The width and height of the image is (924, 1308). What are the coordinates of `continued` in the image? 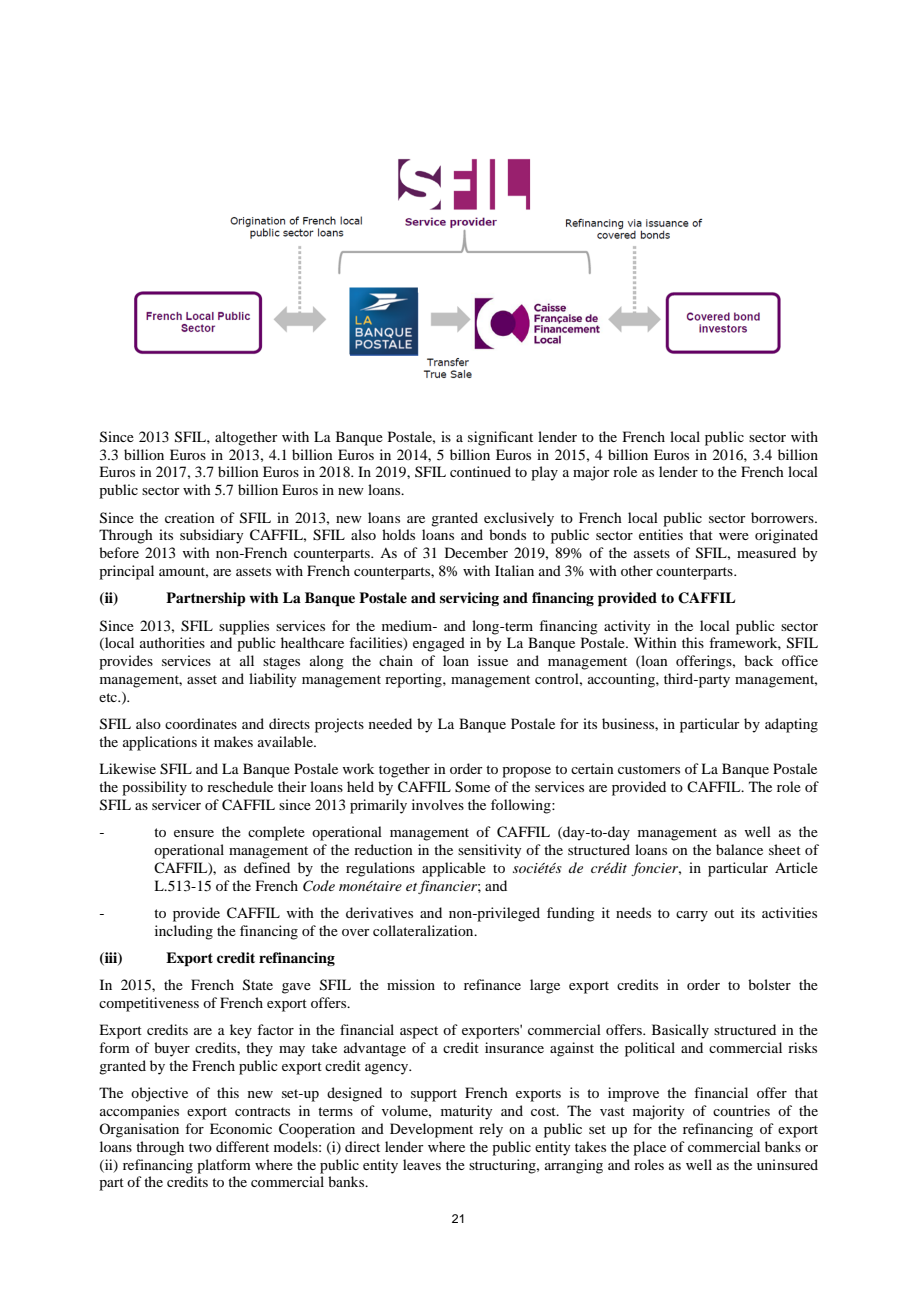 It's located at (480, 471).
